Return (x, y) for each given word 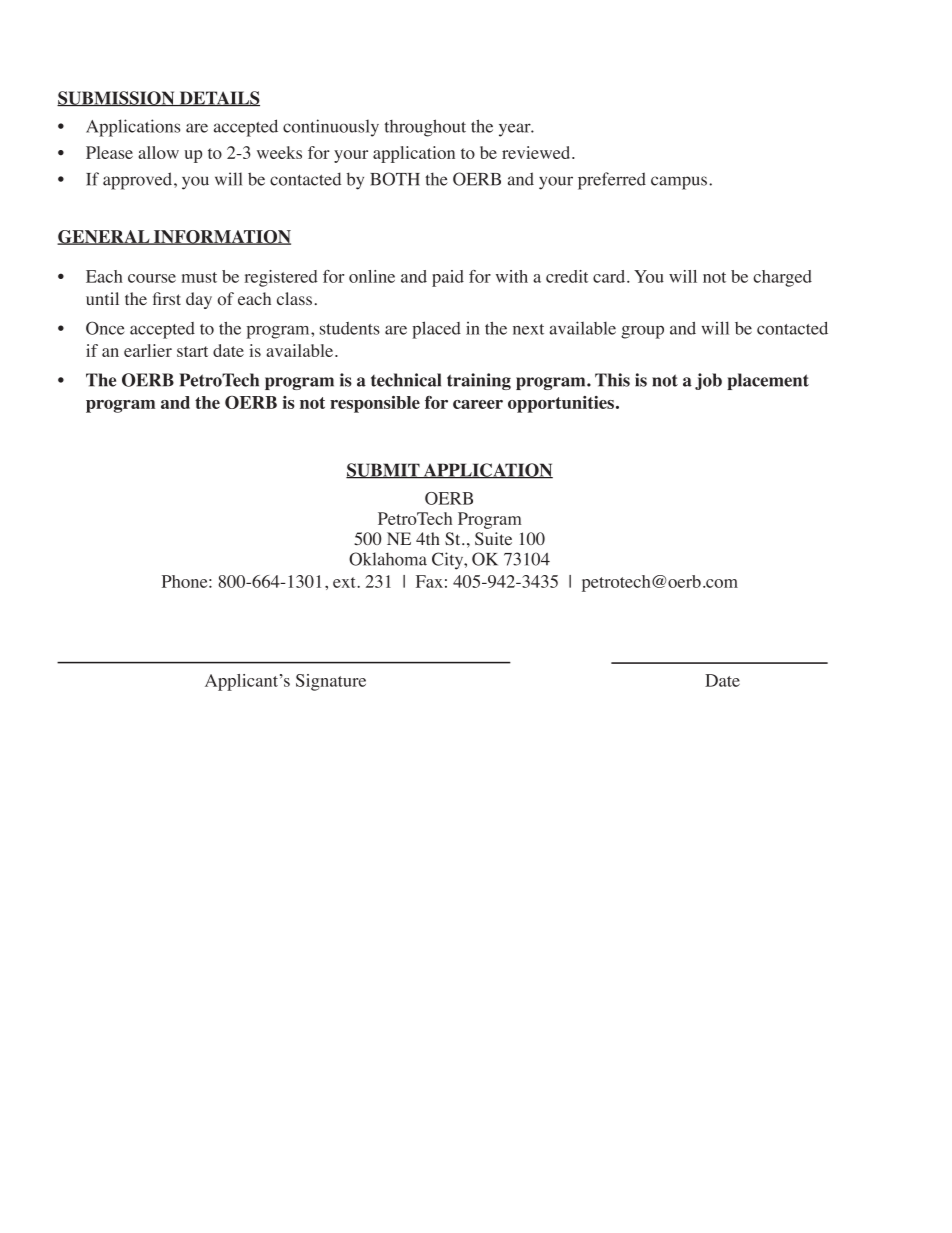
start (192, 351)
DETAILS (218, 98)
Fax (429, 581)
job (708, 381)
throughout (425, 128)
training (479, 381)
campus (679, 183)
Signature (331, 682)
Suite (493, 539)
